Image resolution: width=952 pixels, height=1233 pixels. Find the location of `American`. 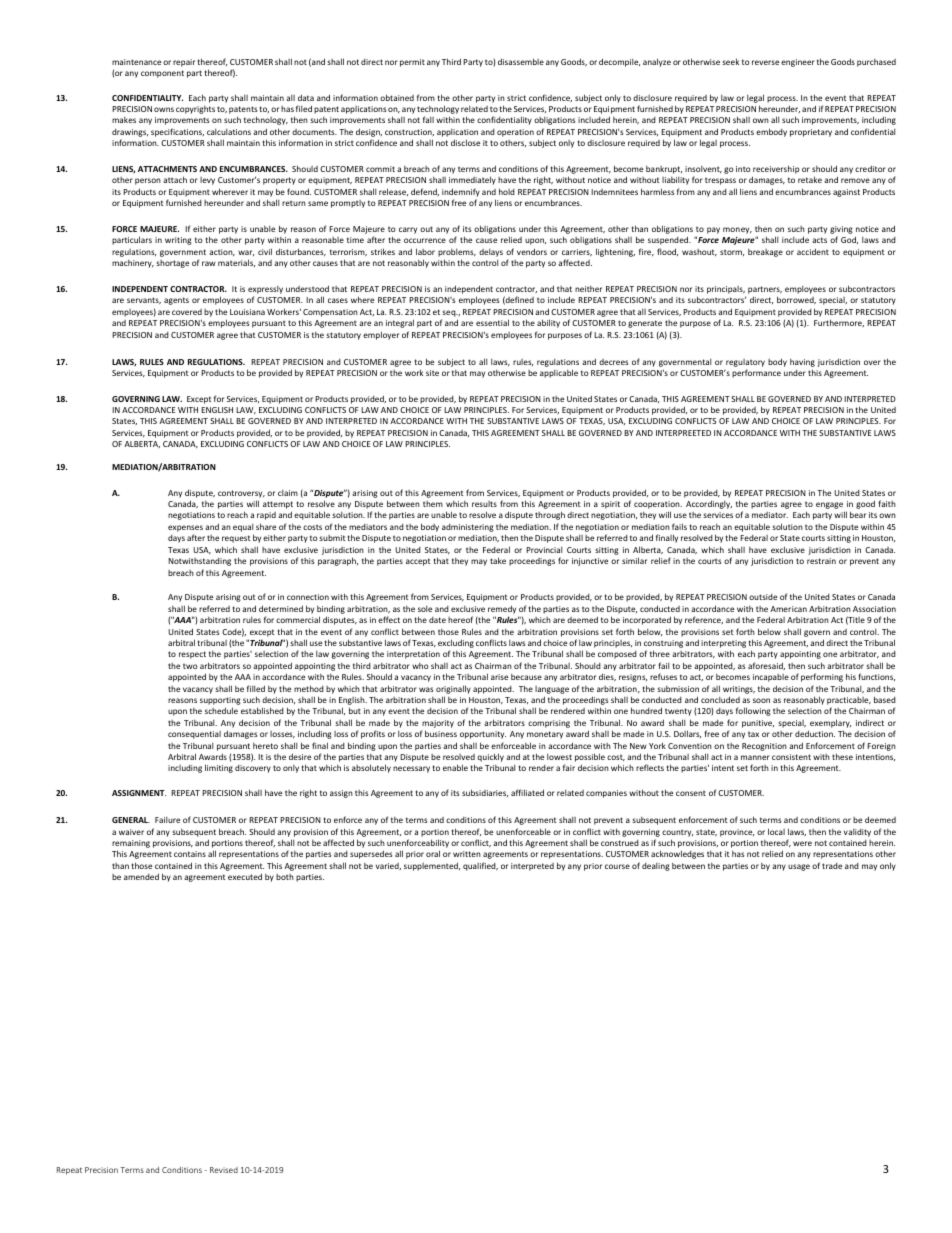

American is located at coordinates (788, 609).
